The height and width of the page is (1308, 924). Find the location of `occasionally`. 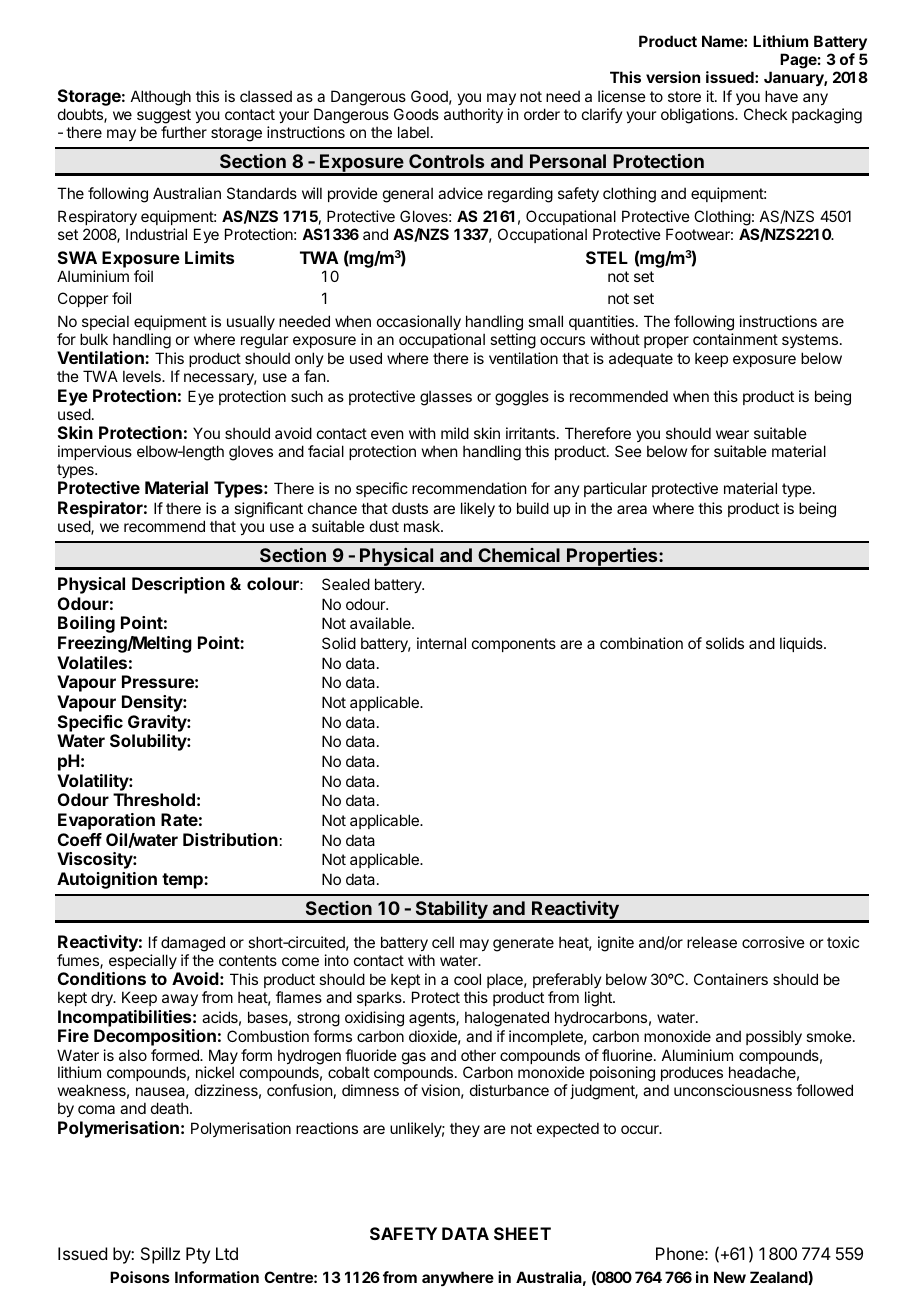

occasionally is located at coordinates (419, 322).
